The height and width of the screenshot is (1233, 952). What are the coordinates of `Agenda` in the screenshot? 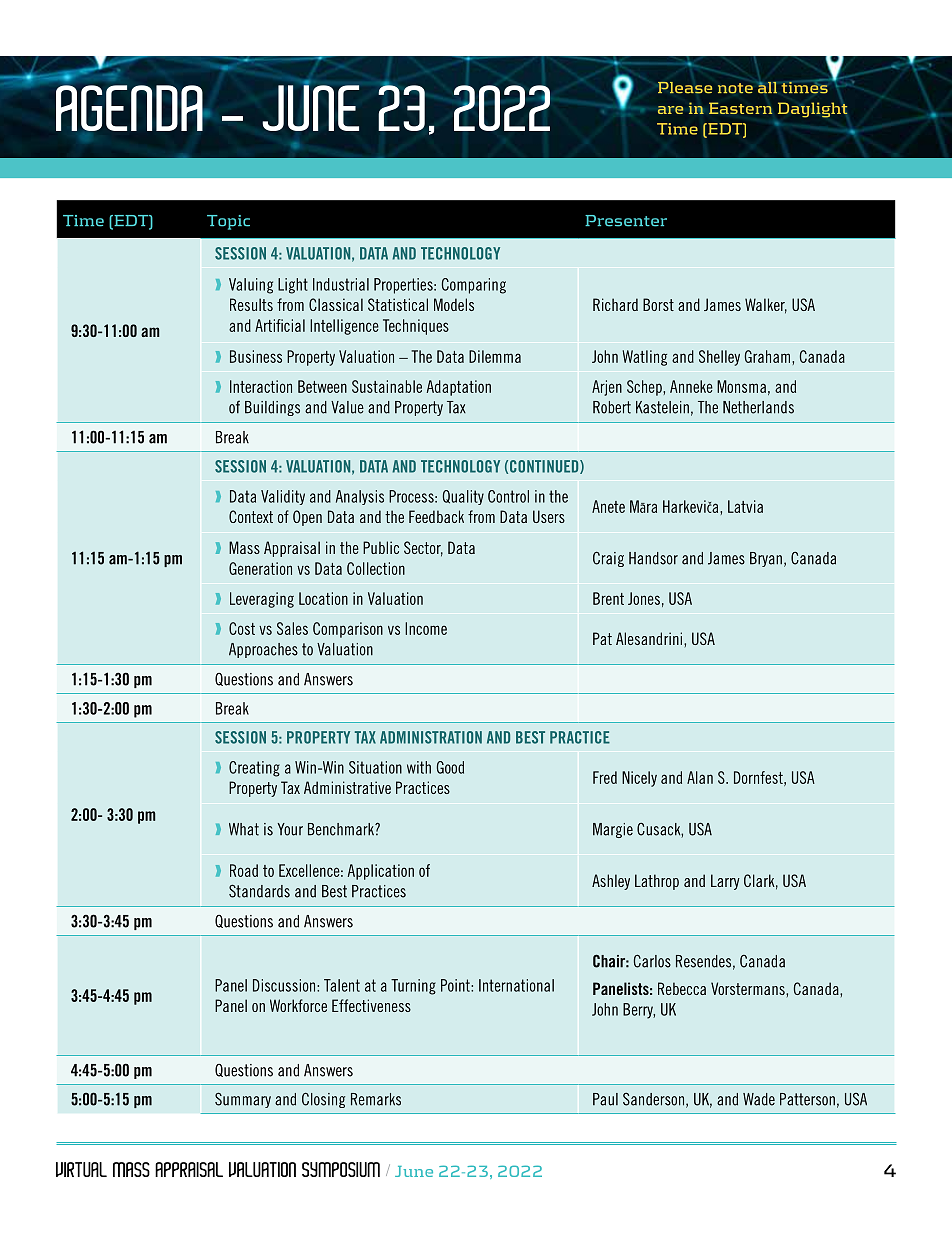 It's located at (130, 108).
